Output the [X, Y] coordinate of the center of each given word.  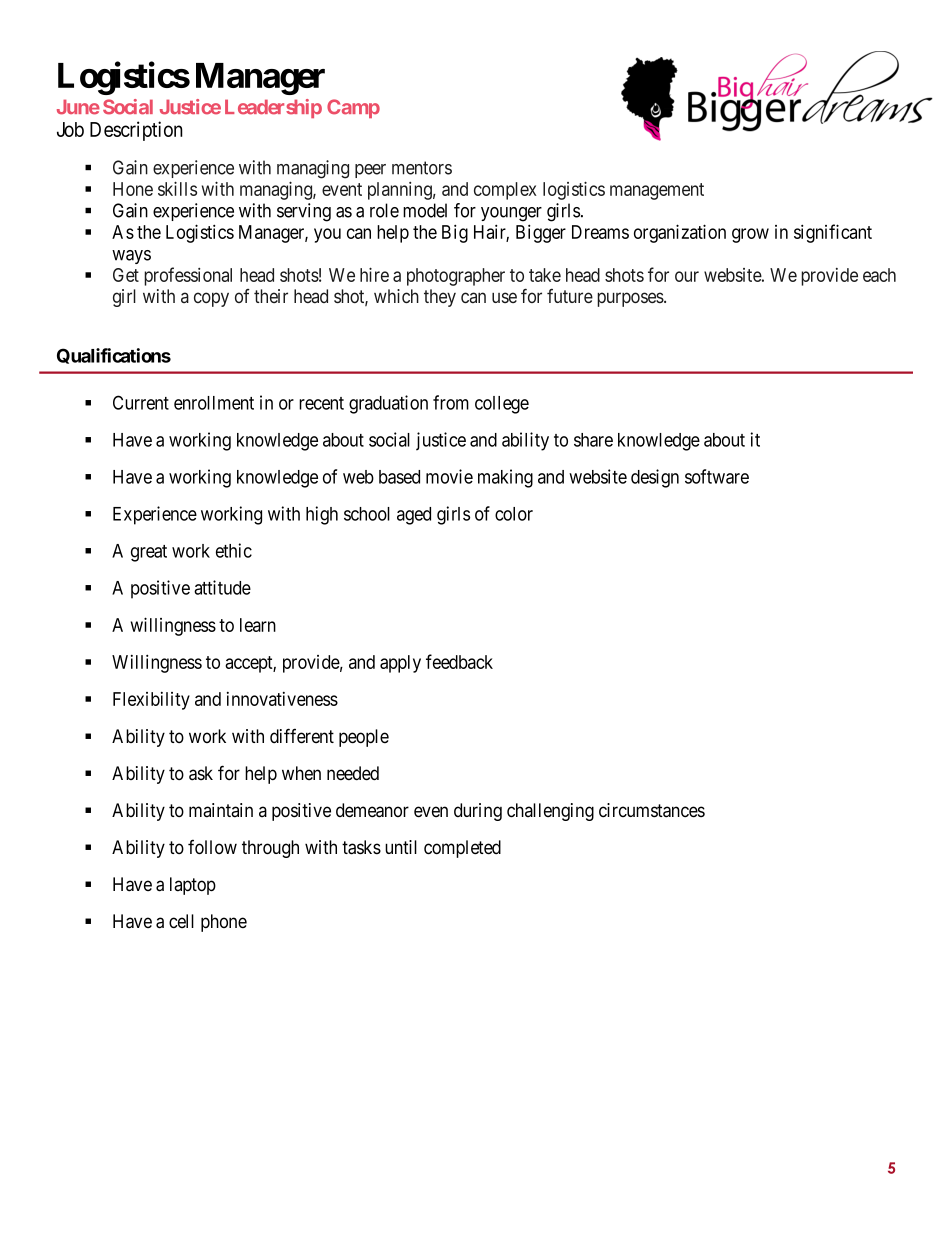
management [657, 191]
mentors [422, 168]
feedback [459, 661]
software [717, 476]
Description [136, 131]
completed [462, 849]
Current [141, 402]
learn [258, 625]
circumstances [652, 810]
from [451, 402]
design [655, 478]
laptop [193, 886]
